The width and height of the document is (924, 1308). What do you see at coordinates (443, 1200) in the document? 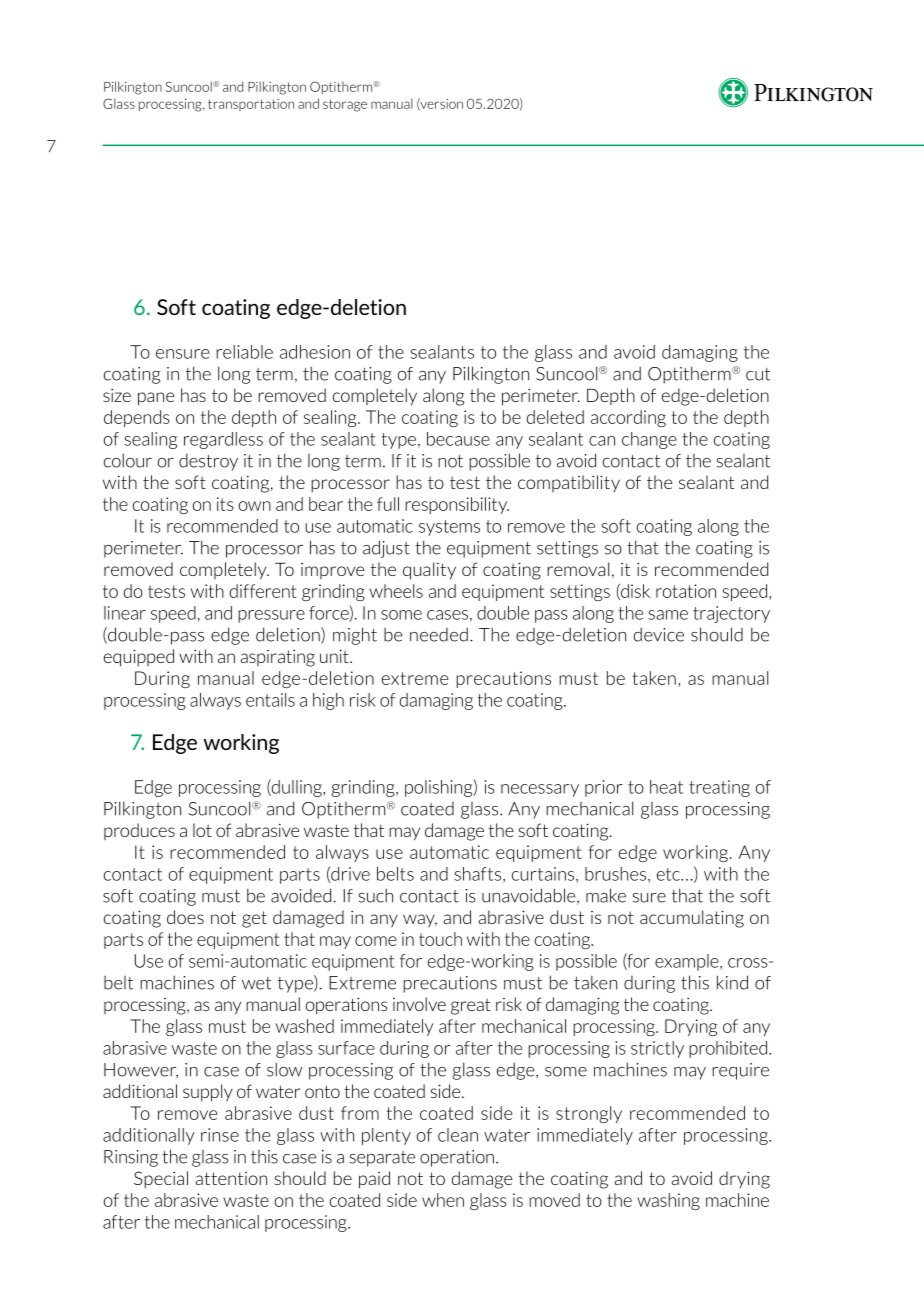
I see `when` at bounding box center [443, 1200].
